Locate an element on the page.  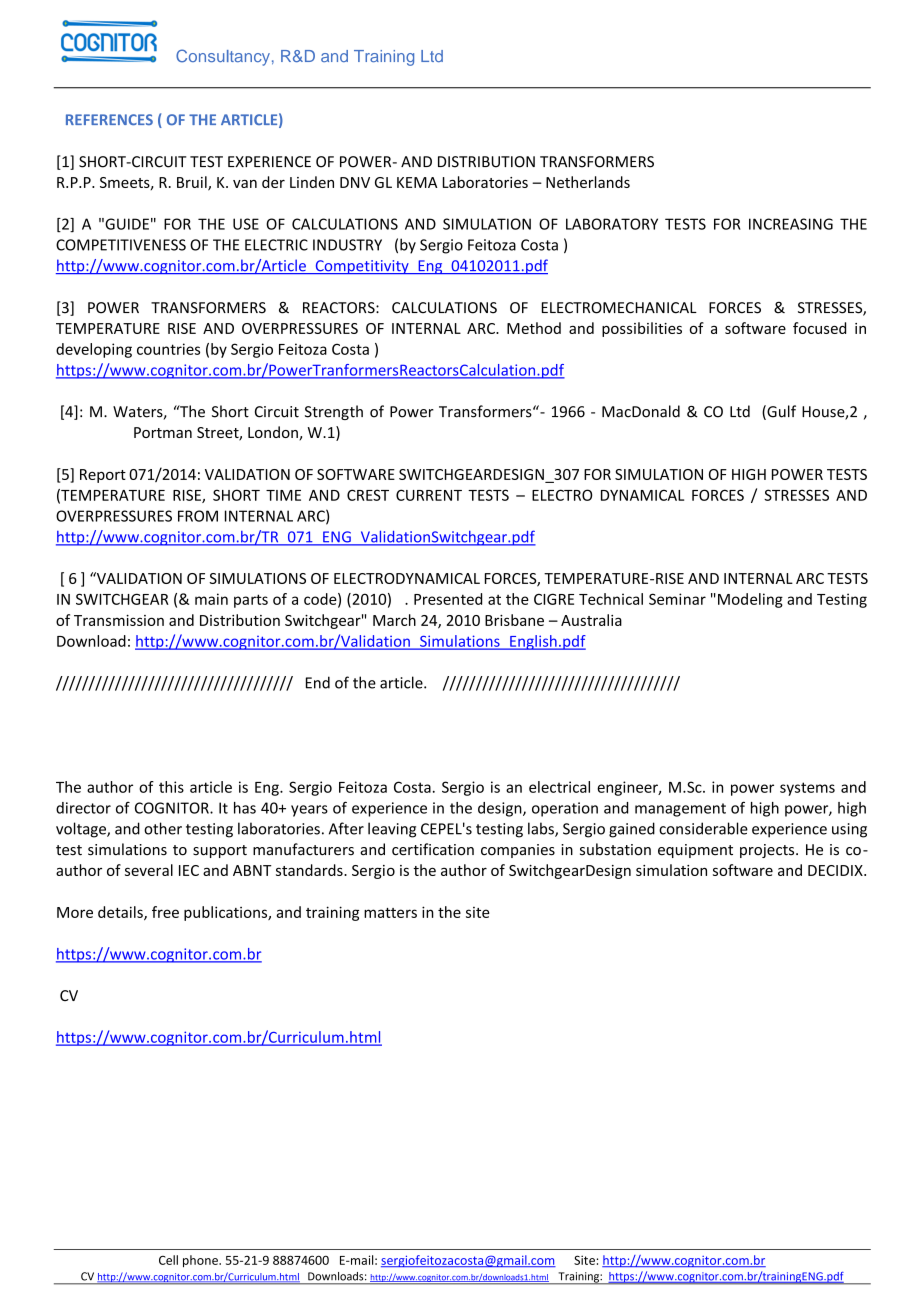
INCREASING is located at coordinates (791, 224).
